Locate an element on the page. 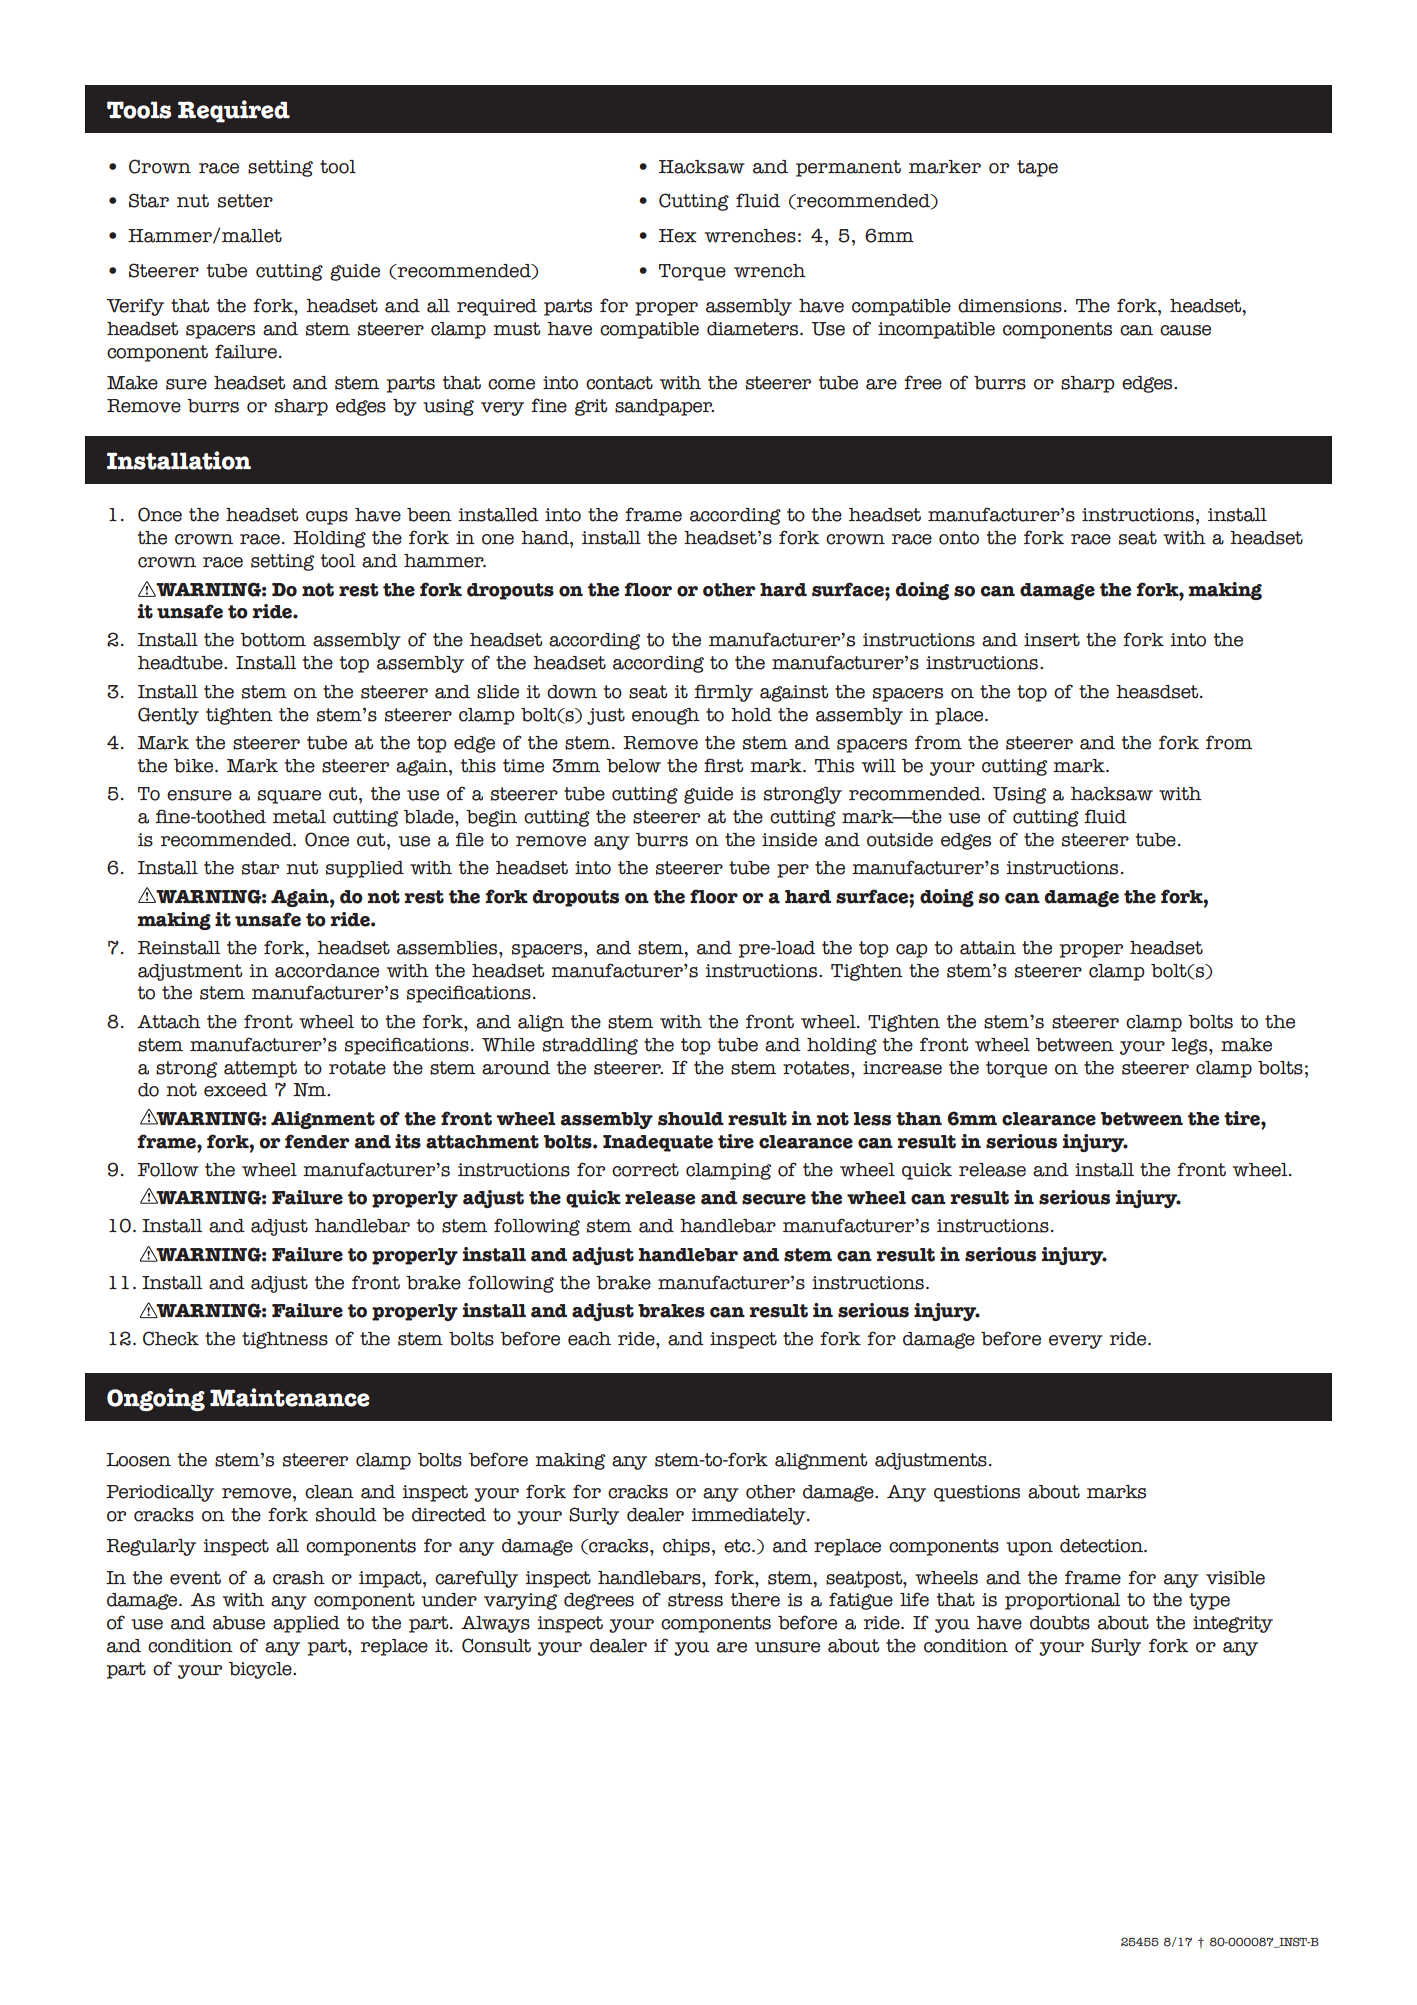  abuse is located at coordinates (239, 1623).
